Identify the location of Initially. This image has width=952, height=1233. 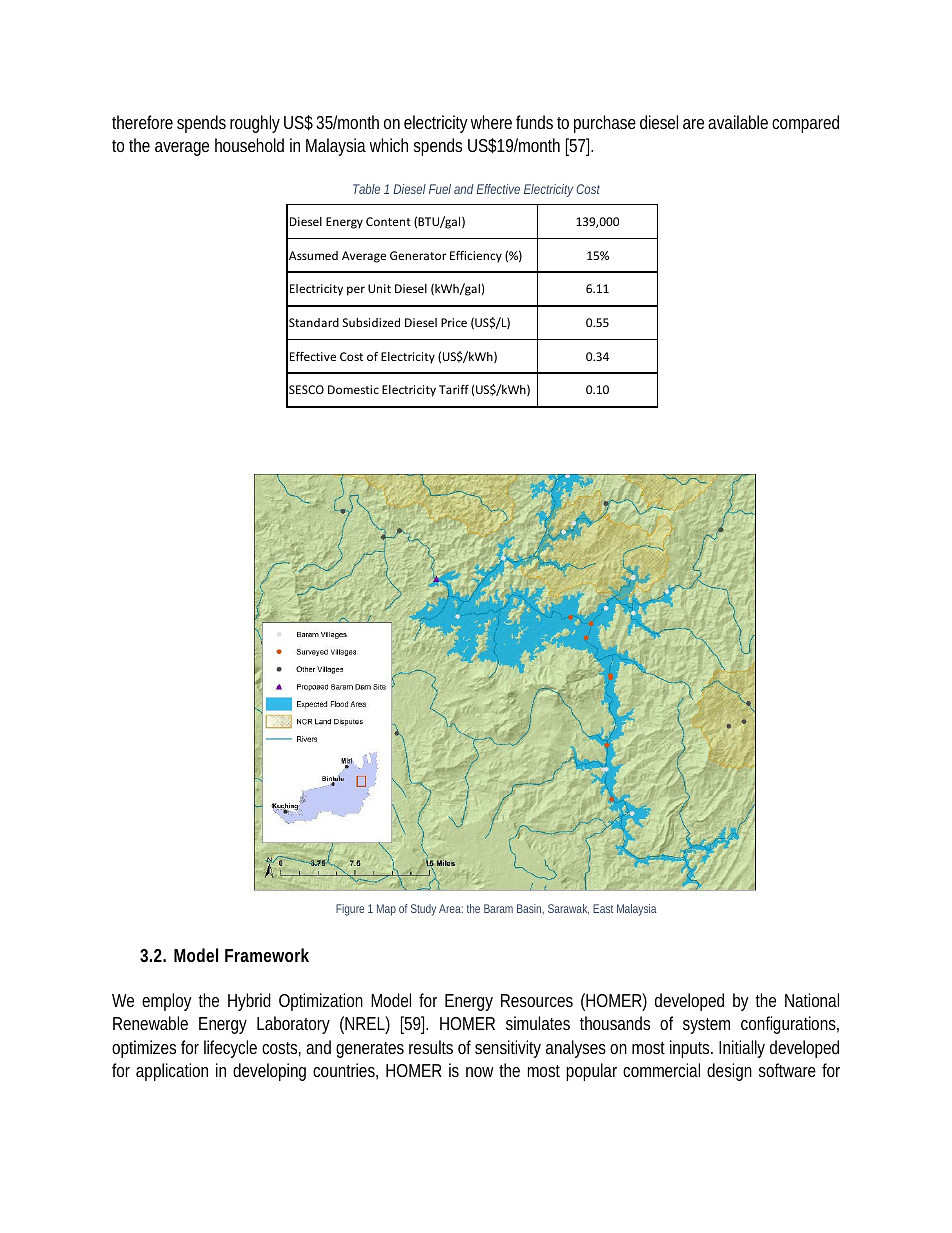
(742, 1049).
